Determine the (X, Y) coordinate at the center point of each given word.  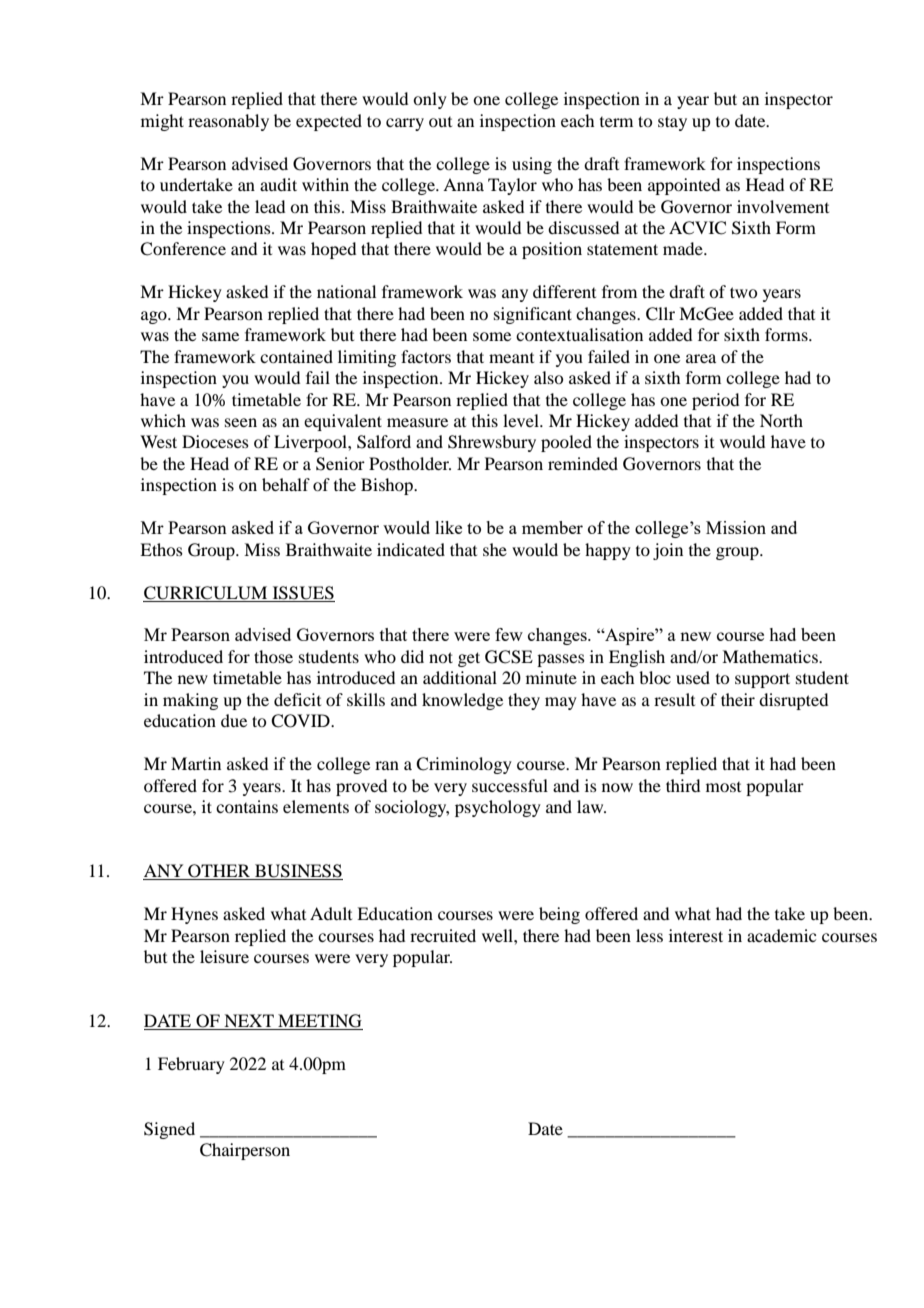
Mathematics (771, 656)
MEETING (319, 1022)
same (220, 336)
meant (511, 358)
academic (781, 935)
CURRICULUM (205, 593)
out (440, 122)
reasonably (228, 122)
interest (696, 935)
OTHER (219, 872)
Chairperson (245, 1151)
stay (672, 123)
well (498, 935)
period (715, 401)
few (509, 634)
